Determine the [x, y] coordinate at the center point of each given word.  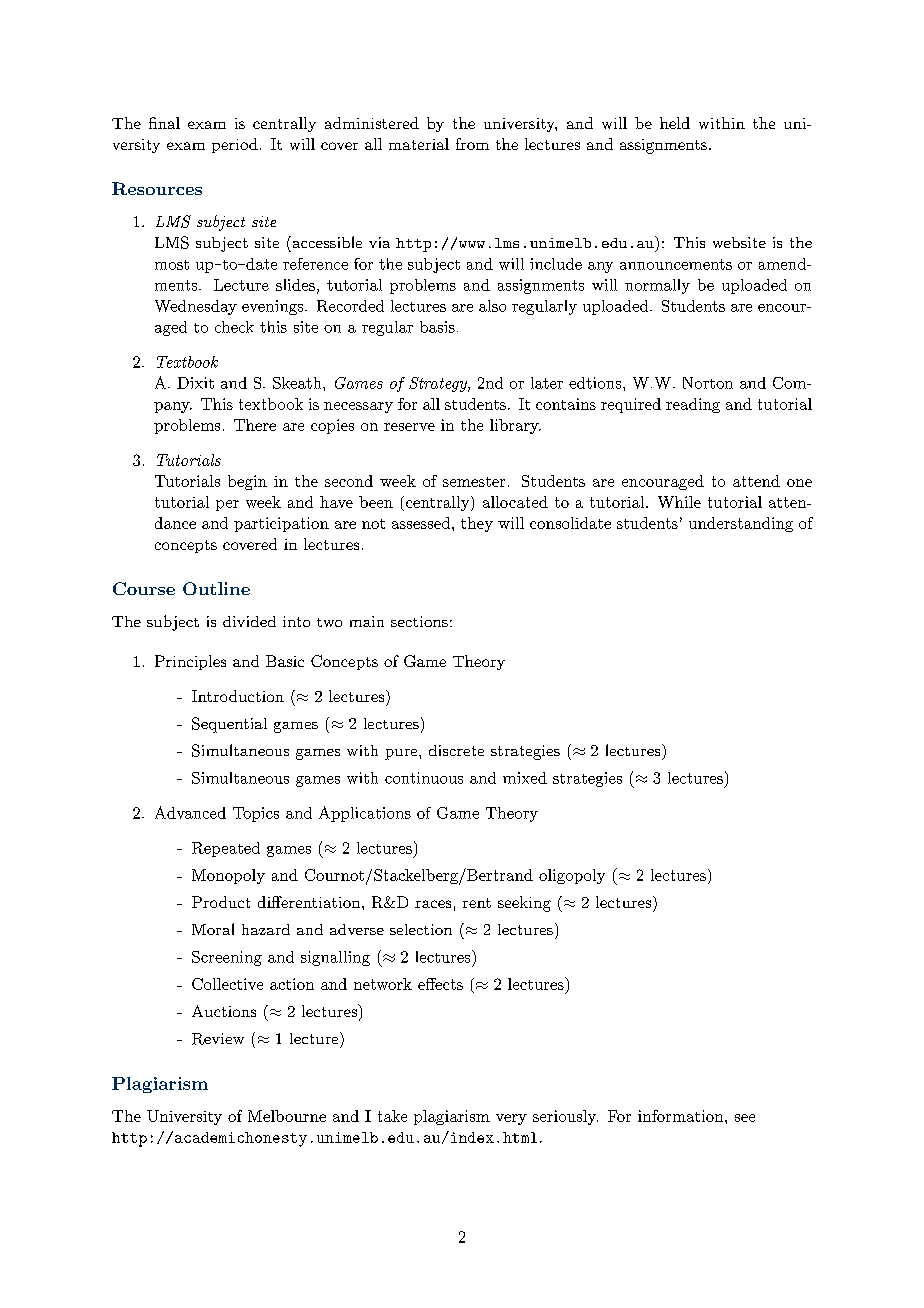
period [235, 145]
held [675, 123]
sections [419, 621]
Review [218, 1039]
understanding [741, 524]
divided [249, 621]
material [419, 144]
